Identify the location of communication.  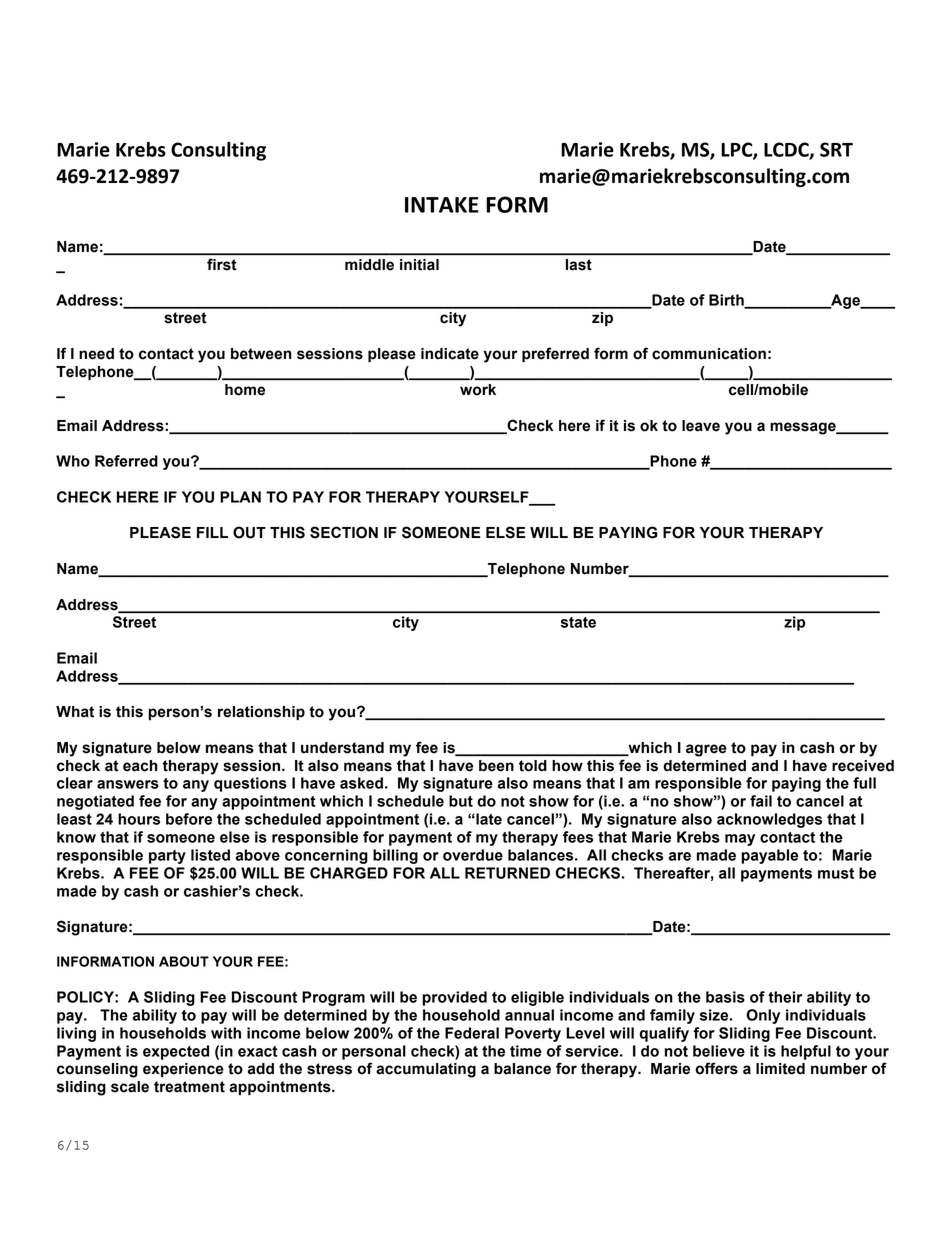
(709, 354).
